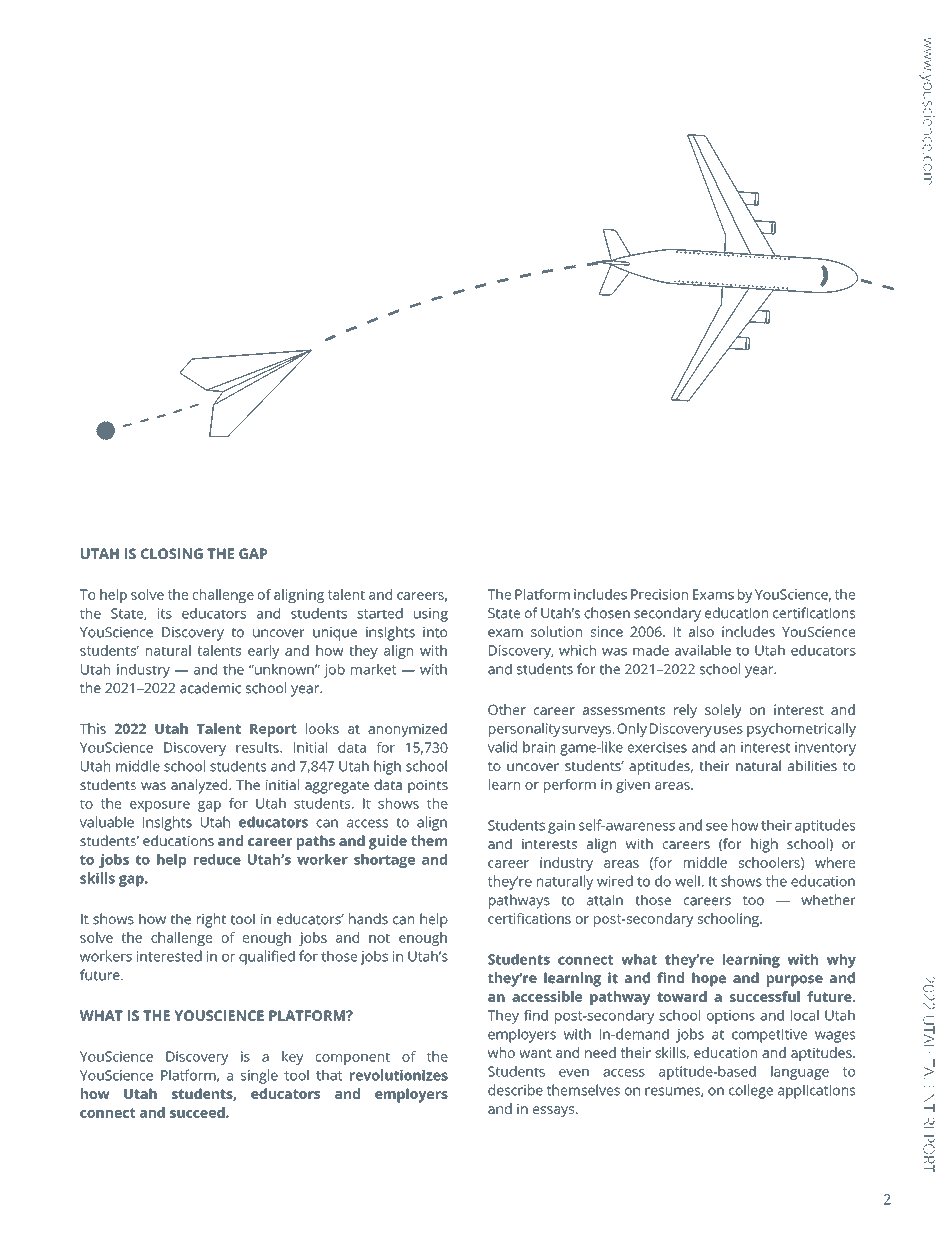  Describe the element at coordinates (431, 615) in the page. I see `using` at that location.
